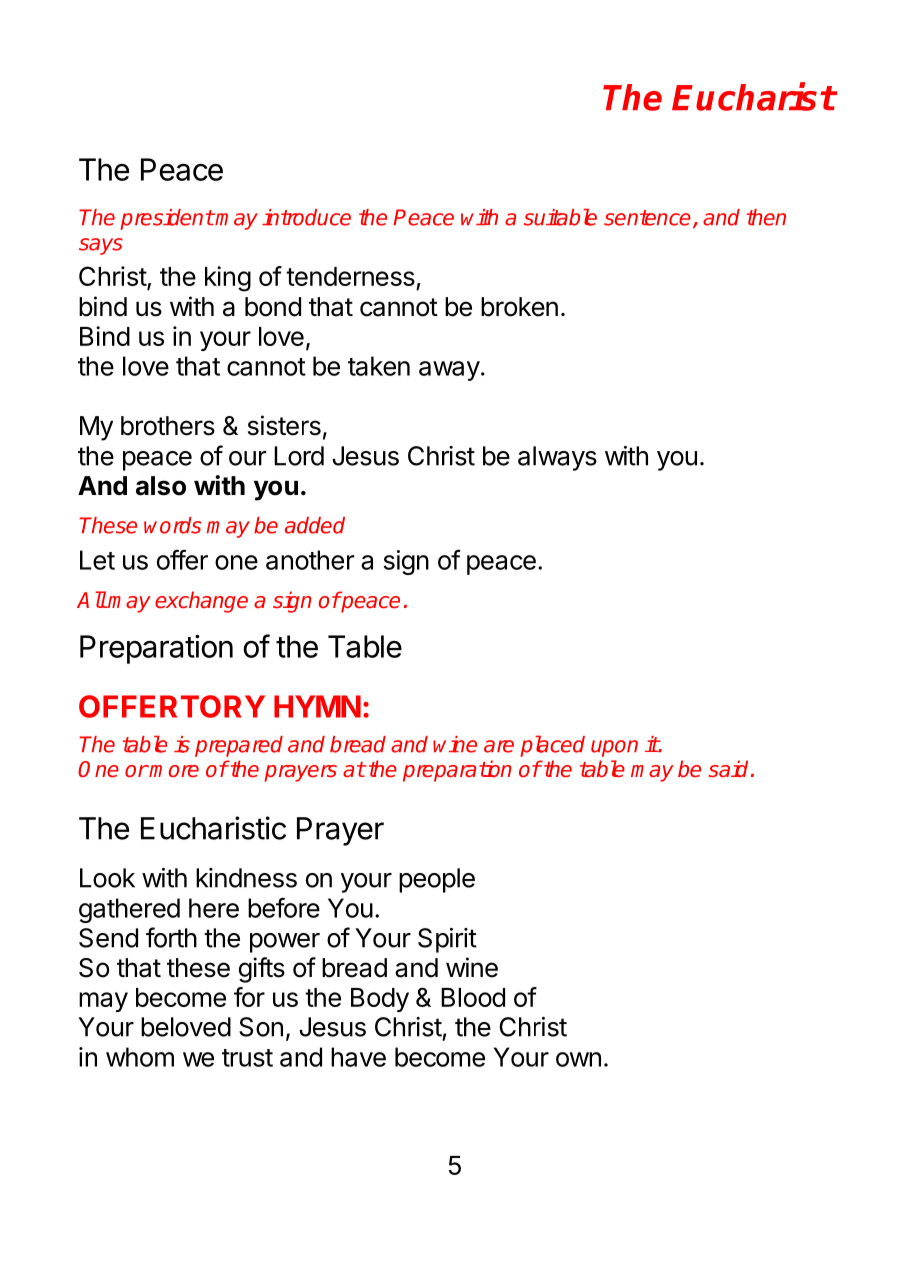 Image resolution: width=906 pixels, height=1286 pixels. Describe the element at coordinates (437, 880) in the screenshot. I see `people` at that location.
